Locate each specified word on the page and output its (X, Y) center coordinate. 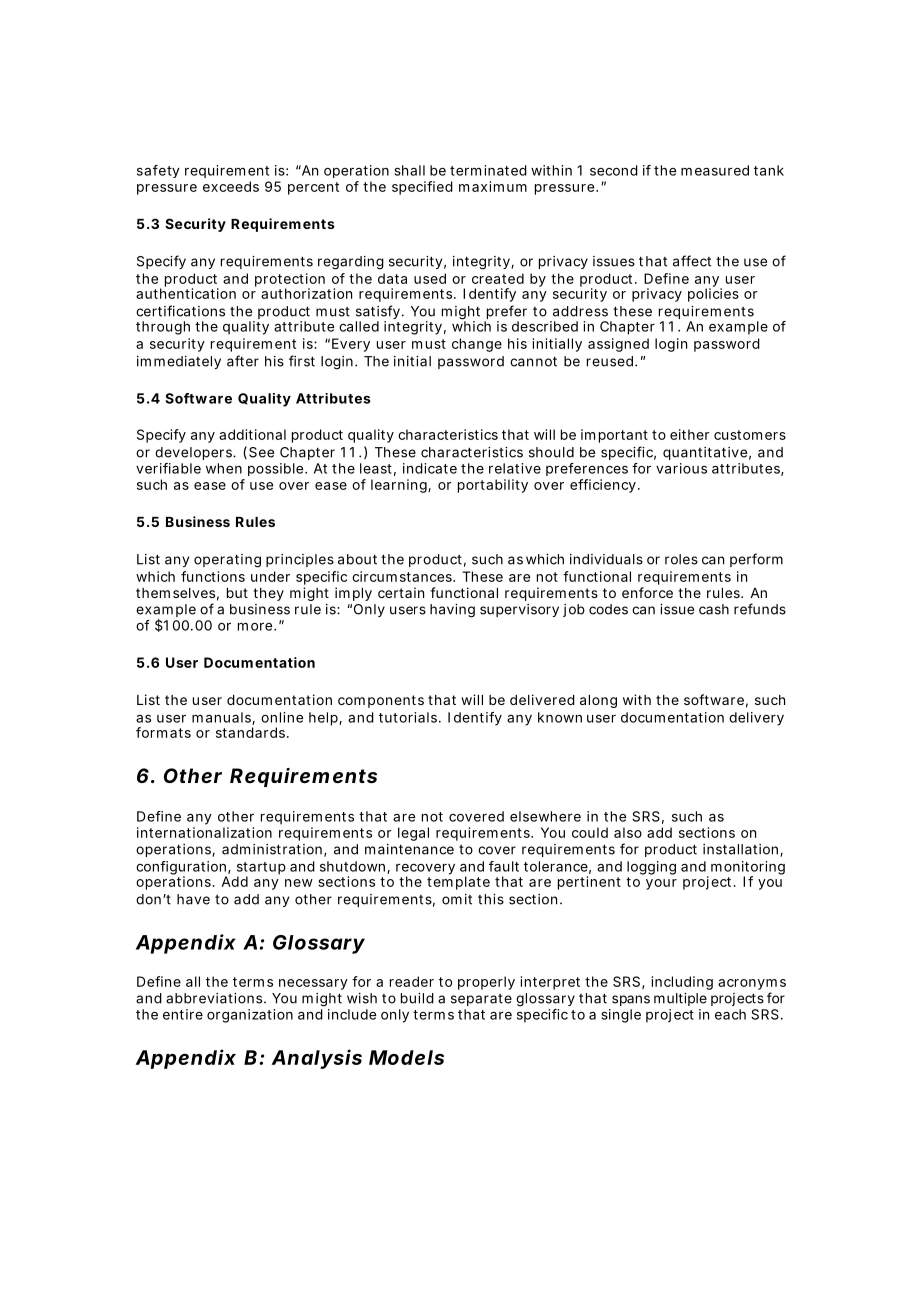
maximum (493, 186)
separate (481, 1000)
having (452, 611)
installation (742, 850)
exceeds (231, 186)
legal (413, 834)
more (256, 626)
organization (250, 1016)
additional (252, 434)
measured (715, 170)
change (477, 345)
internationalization (204, 832)
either (689, 434)
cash (714, 609)
